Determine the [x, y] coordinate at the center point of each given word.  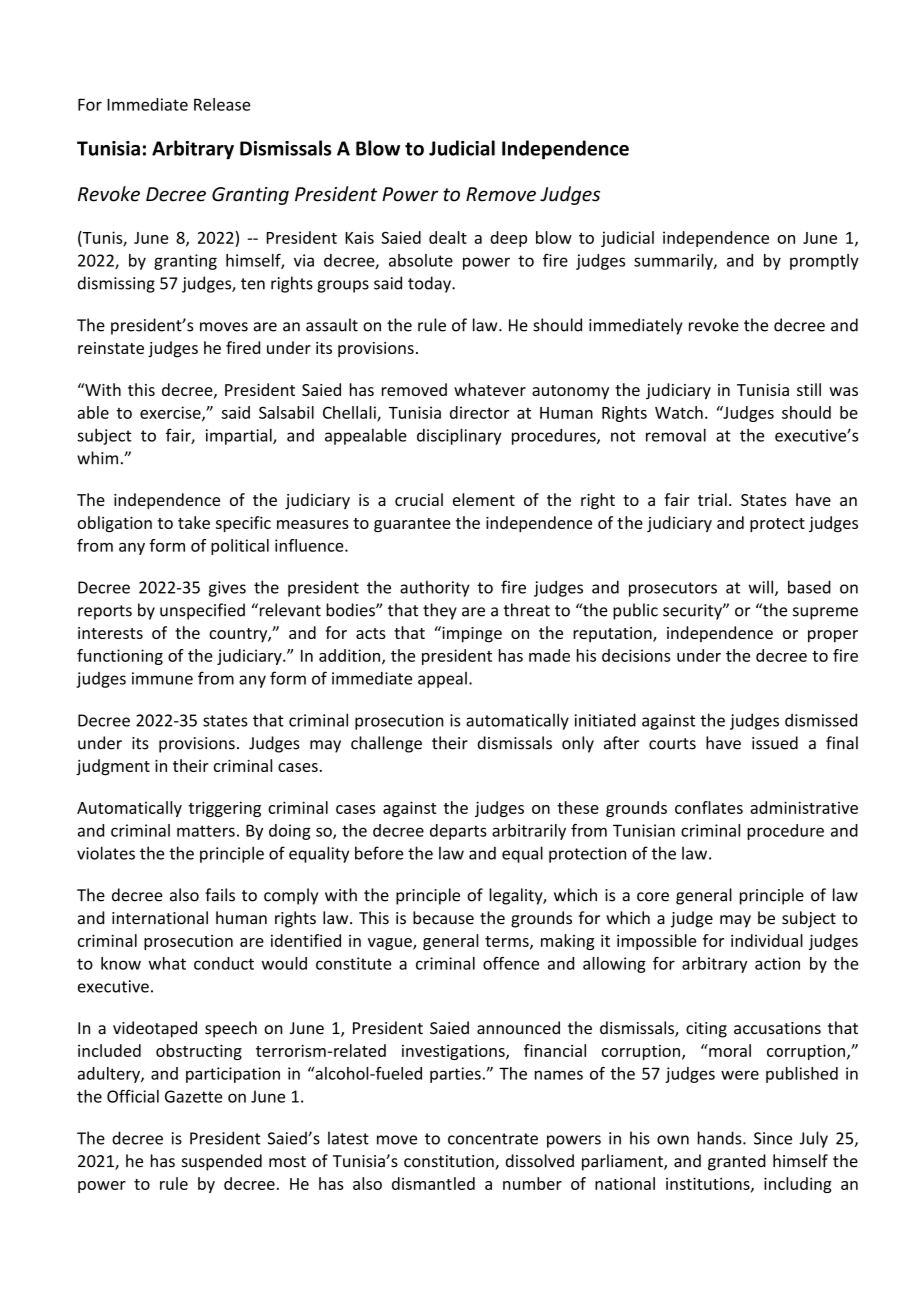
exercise [171, 413]
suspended [222, 1162]
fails [220, 895]
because [443, 918]
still [809, 389]
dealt [448, 237]
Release [222, 104]
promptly [824, 262]
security [693, 612]
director [479, 412]
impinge [471, 634]
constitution [450, 1162]
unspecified [202, 611]
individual [767, 940]
